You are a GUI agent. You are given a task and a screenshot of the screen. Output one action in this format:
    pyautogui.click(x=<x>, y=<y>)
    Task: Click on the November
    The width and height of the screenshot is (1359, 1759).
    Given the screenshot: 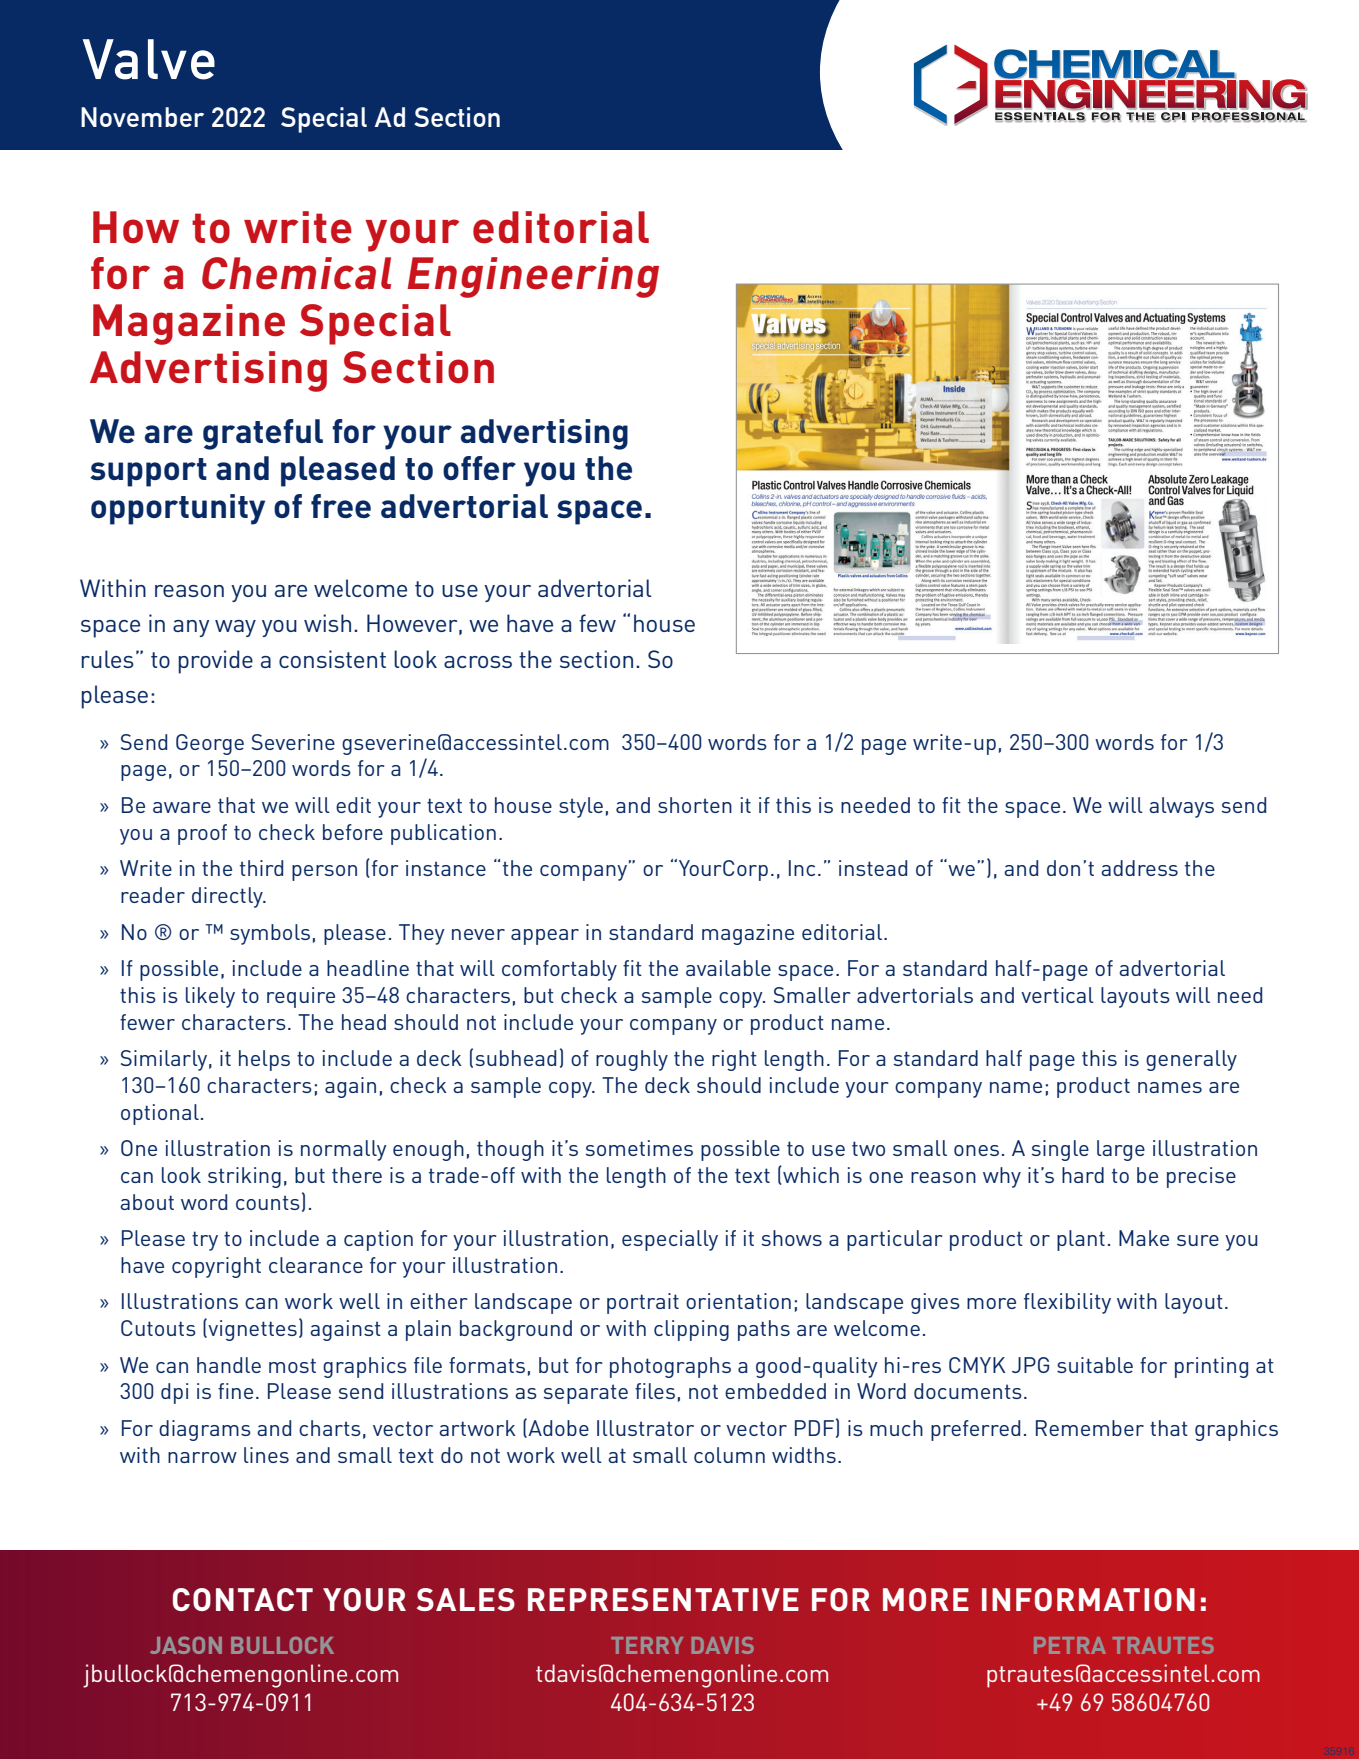 What is the action you would take?
    pyautogui.click(x=142, y=117)
